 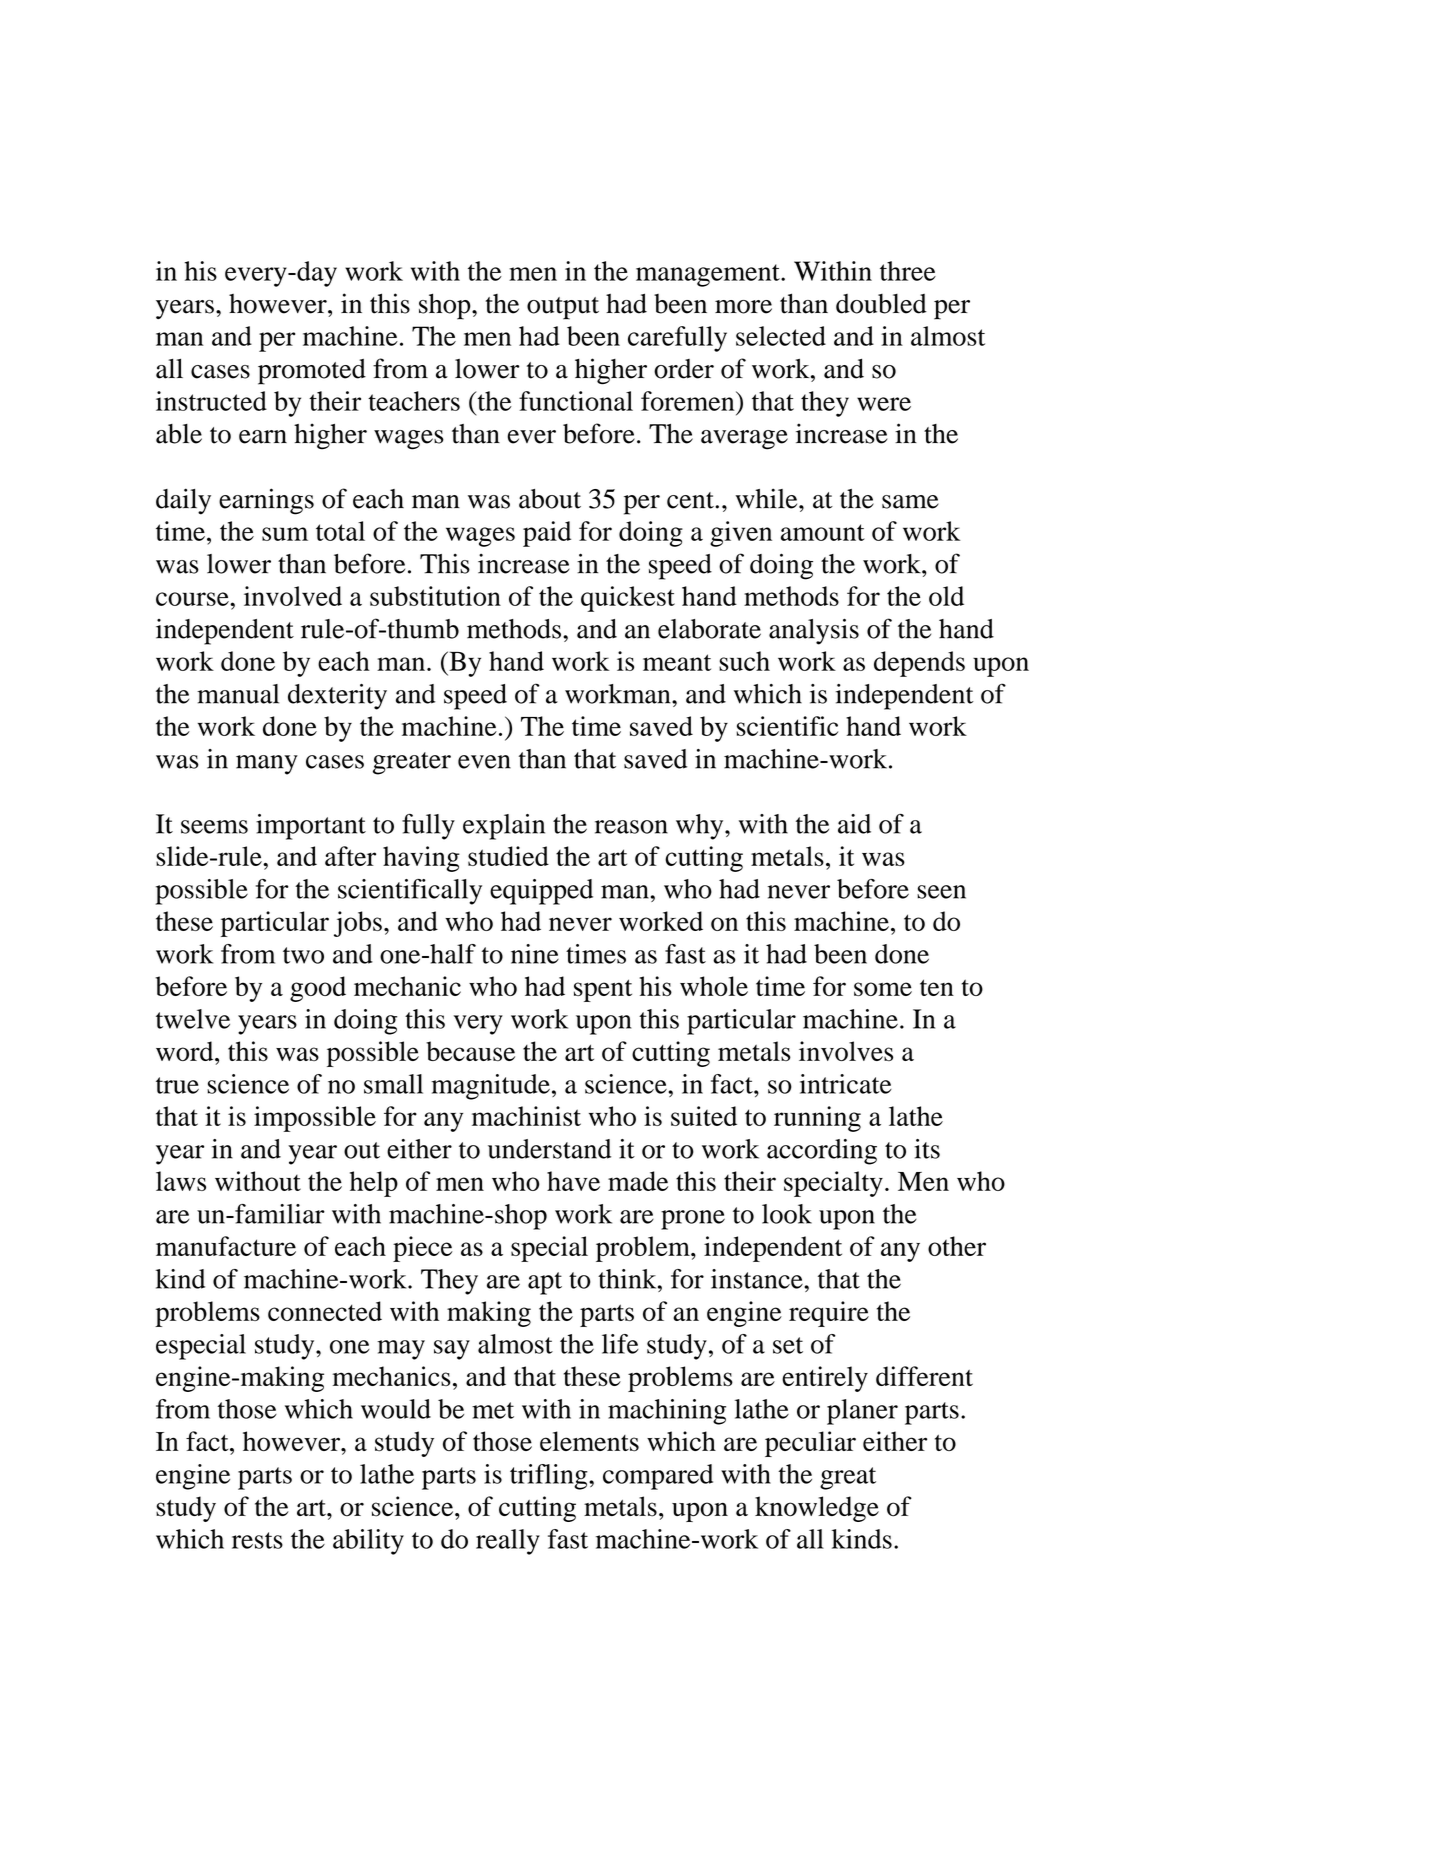 I want to click on apt, so click(x=545, y=1283).
